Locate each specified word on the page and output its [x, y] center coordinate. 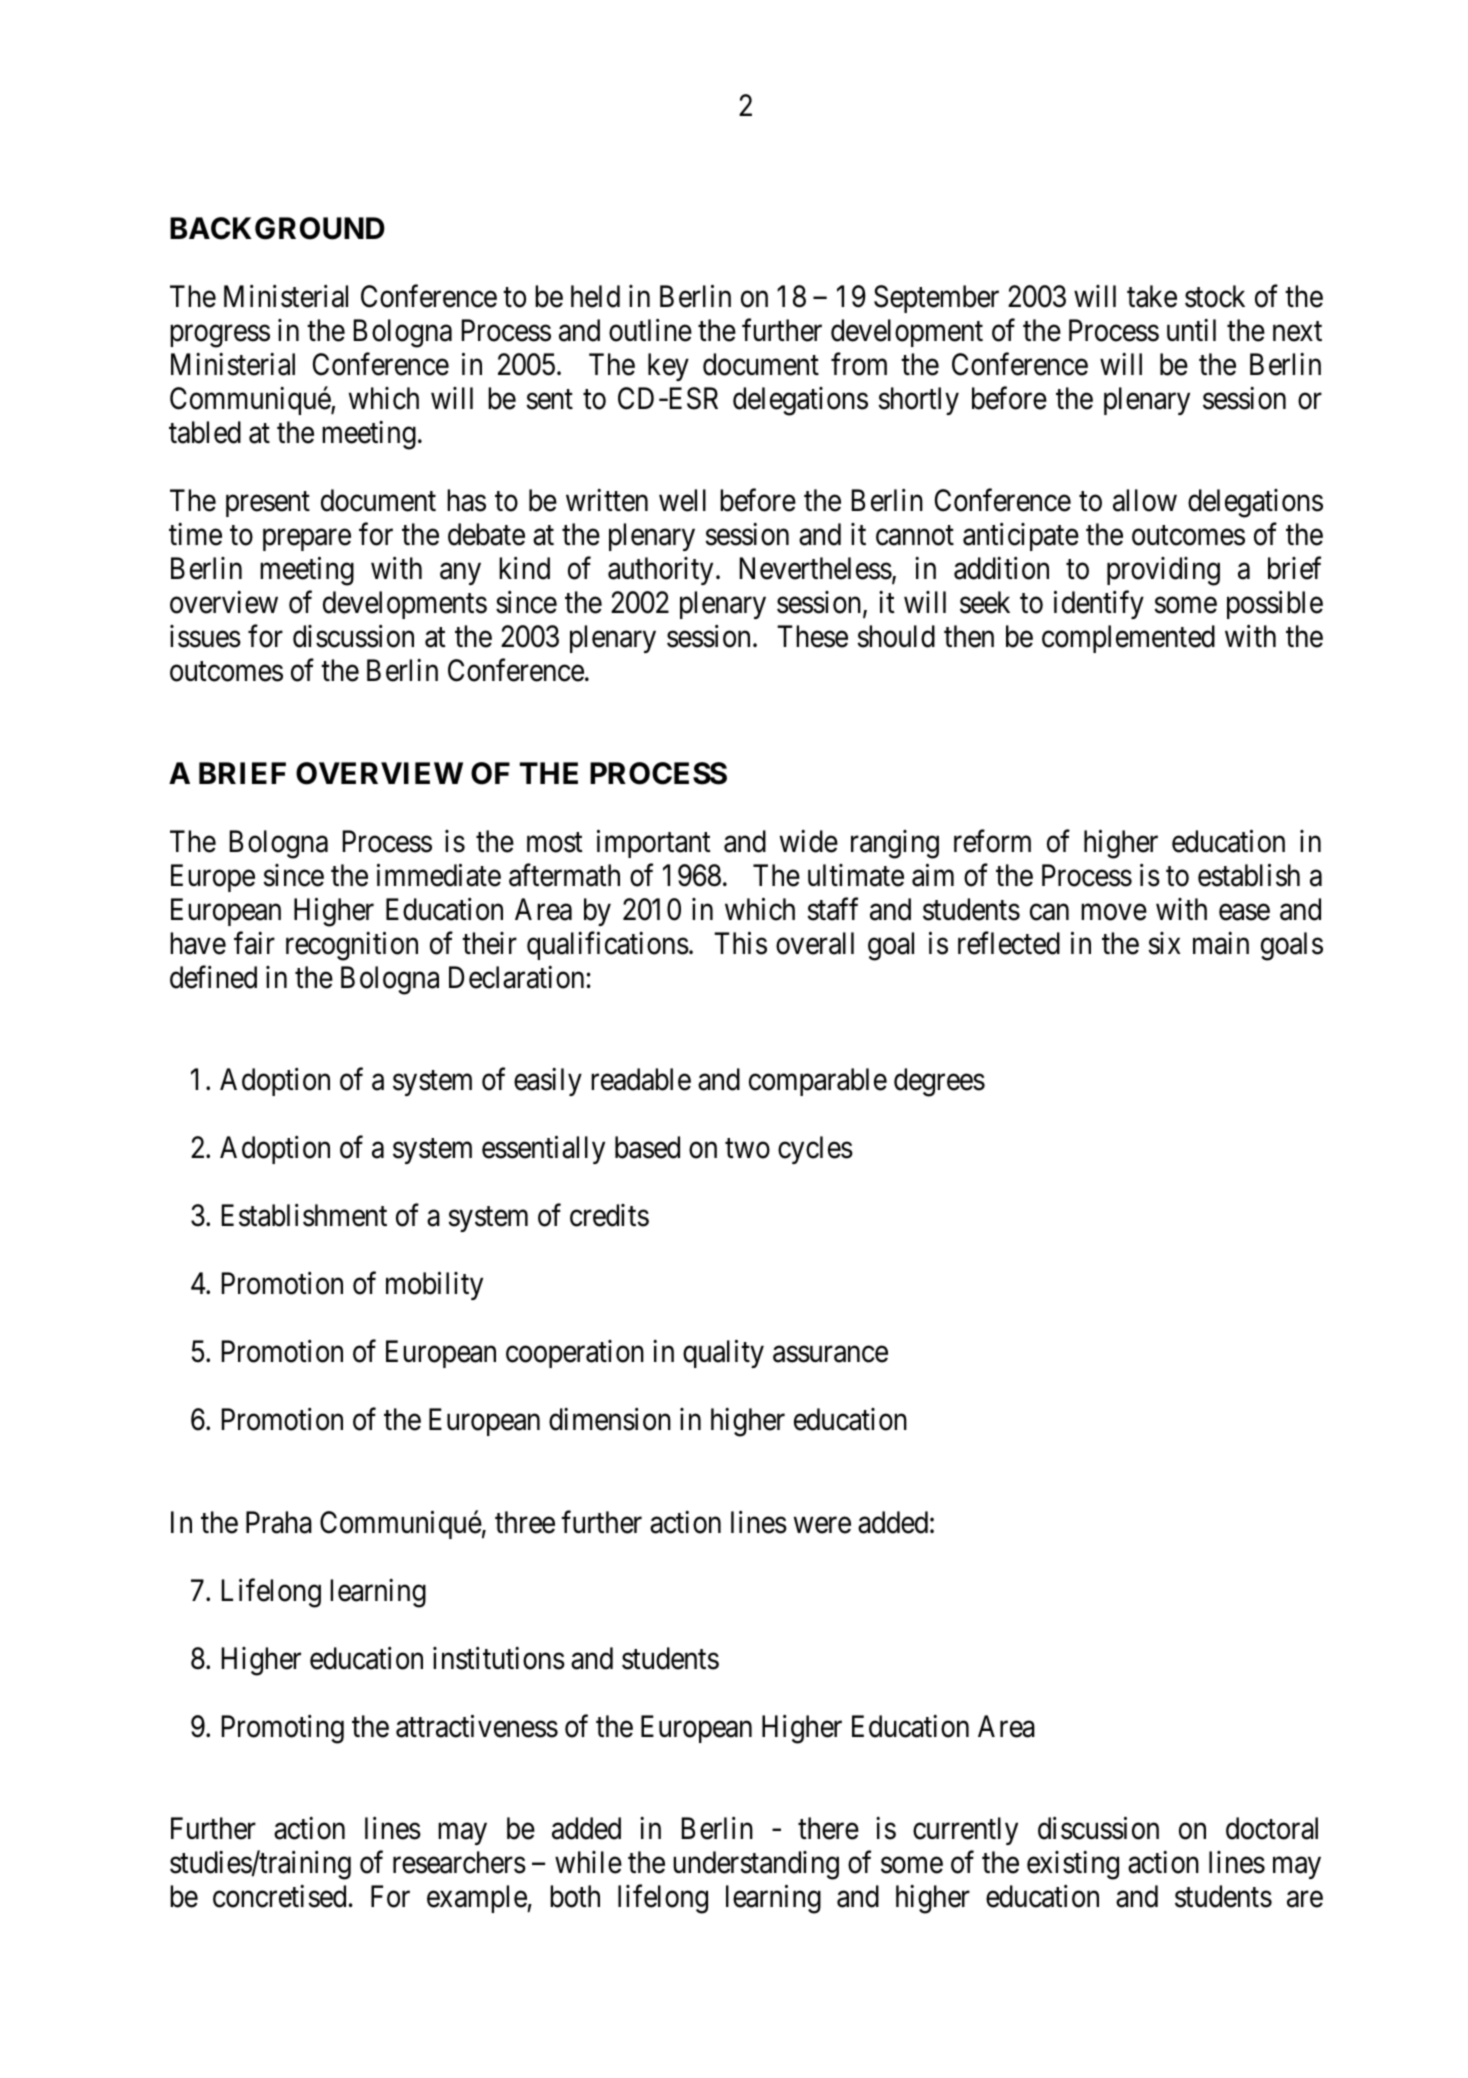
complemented [1128, 639]
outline [650, 330]
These [812, 636]
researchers [459, 1862]
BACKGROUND [277, 228]
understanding [756, 1865]
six [1164, 943]
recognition [352, 946]
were [822, 1525]
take [1152, 296]
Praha [279, 1522]
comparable [818, 1082]
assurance [830, 1355]
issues [205, 636]
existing [1073, 1865]
